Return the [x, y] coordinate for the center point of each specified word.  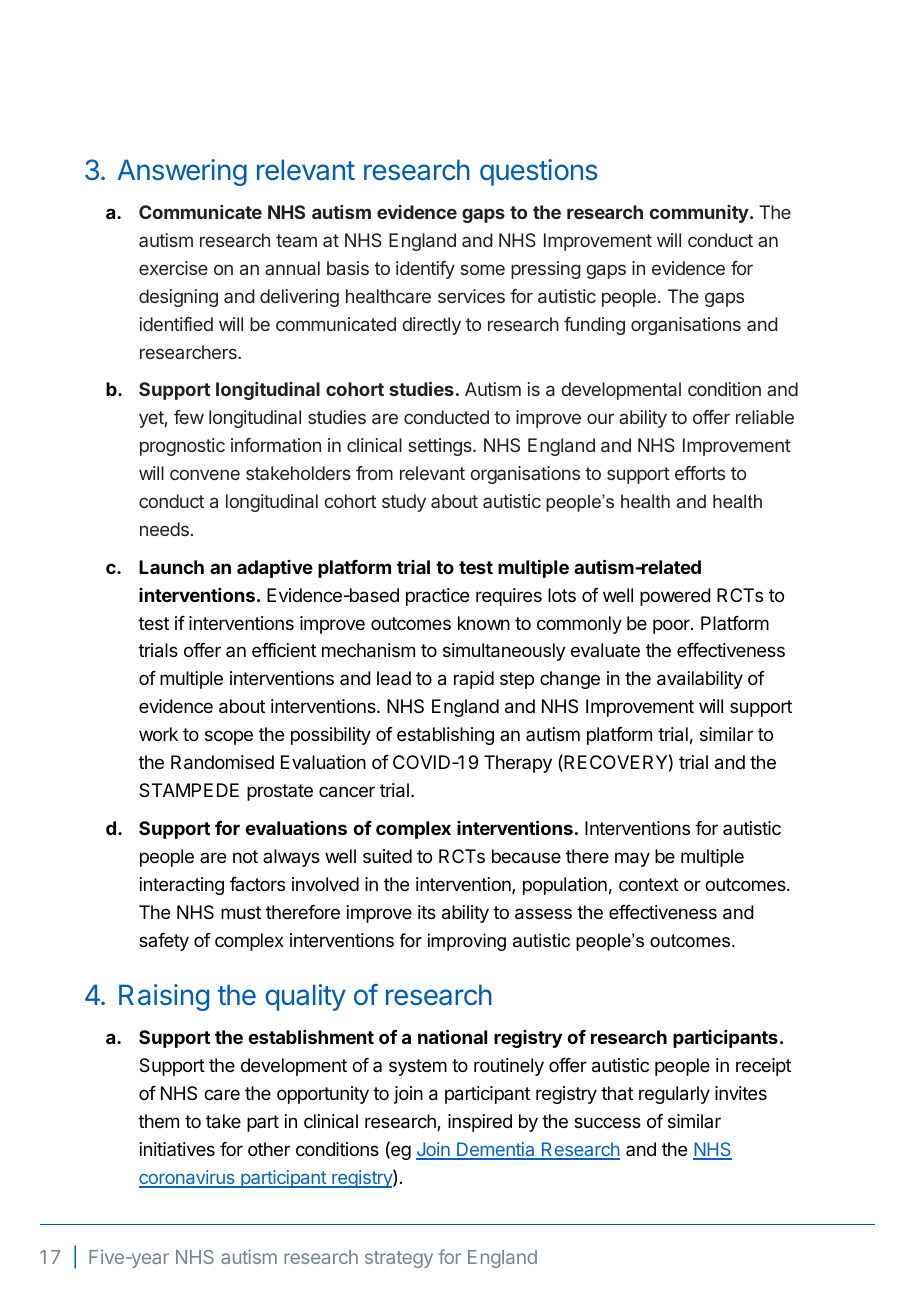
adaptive [275, 569]
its [427, 912]
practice [437, 597]
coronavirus [188, 1178]
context [649, 884]
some [482, 269]
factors [257, 884]
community [699, 214]
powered [675, 597]
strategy [399, 1259]
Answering [182, 172]
